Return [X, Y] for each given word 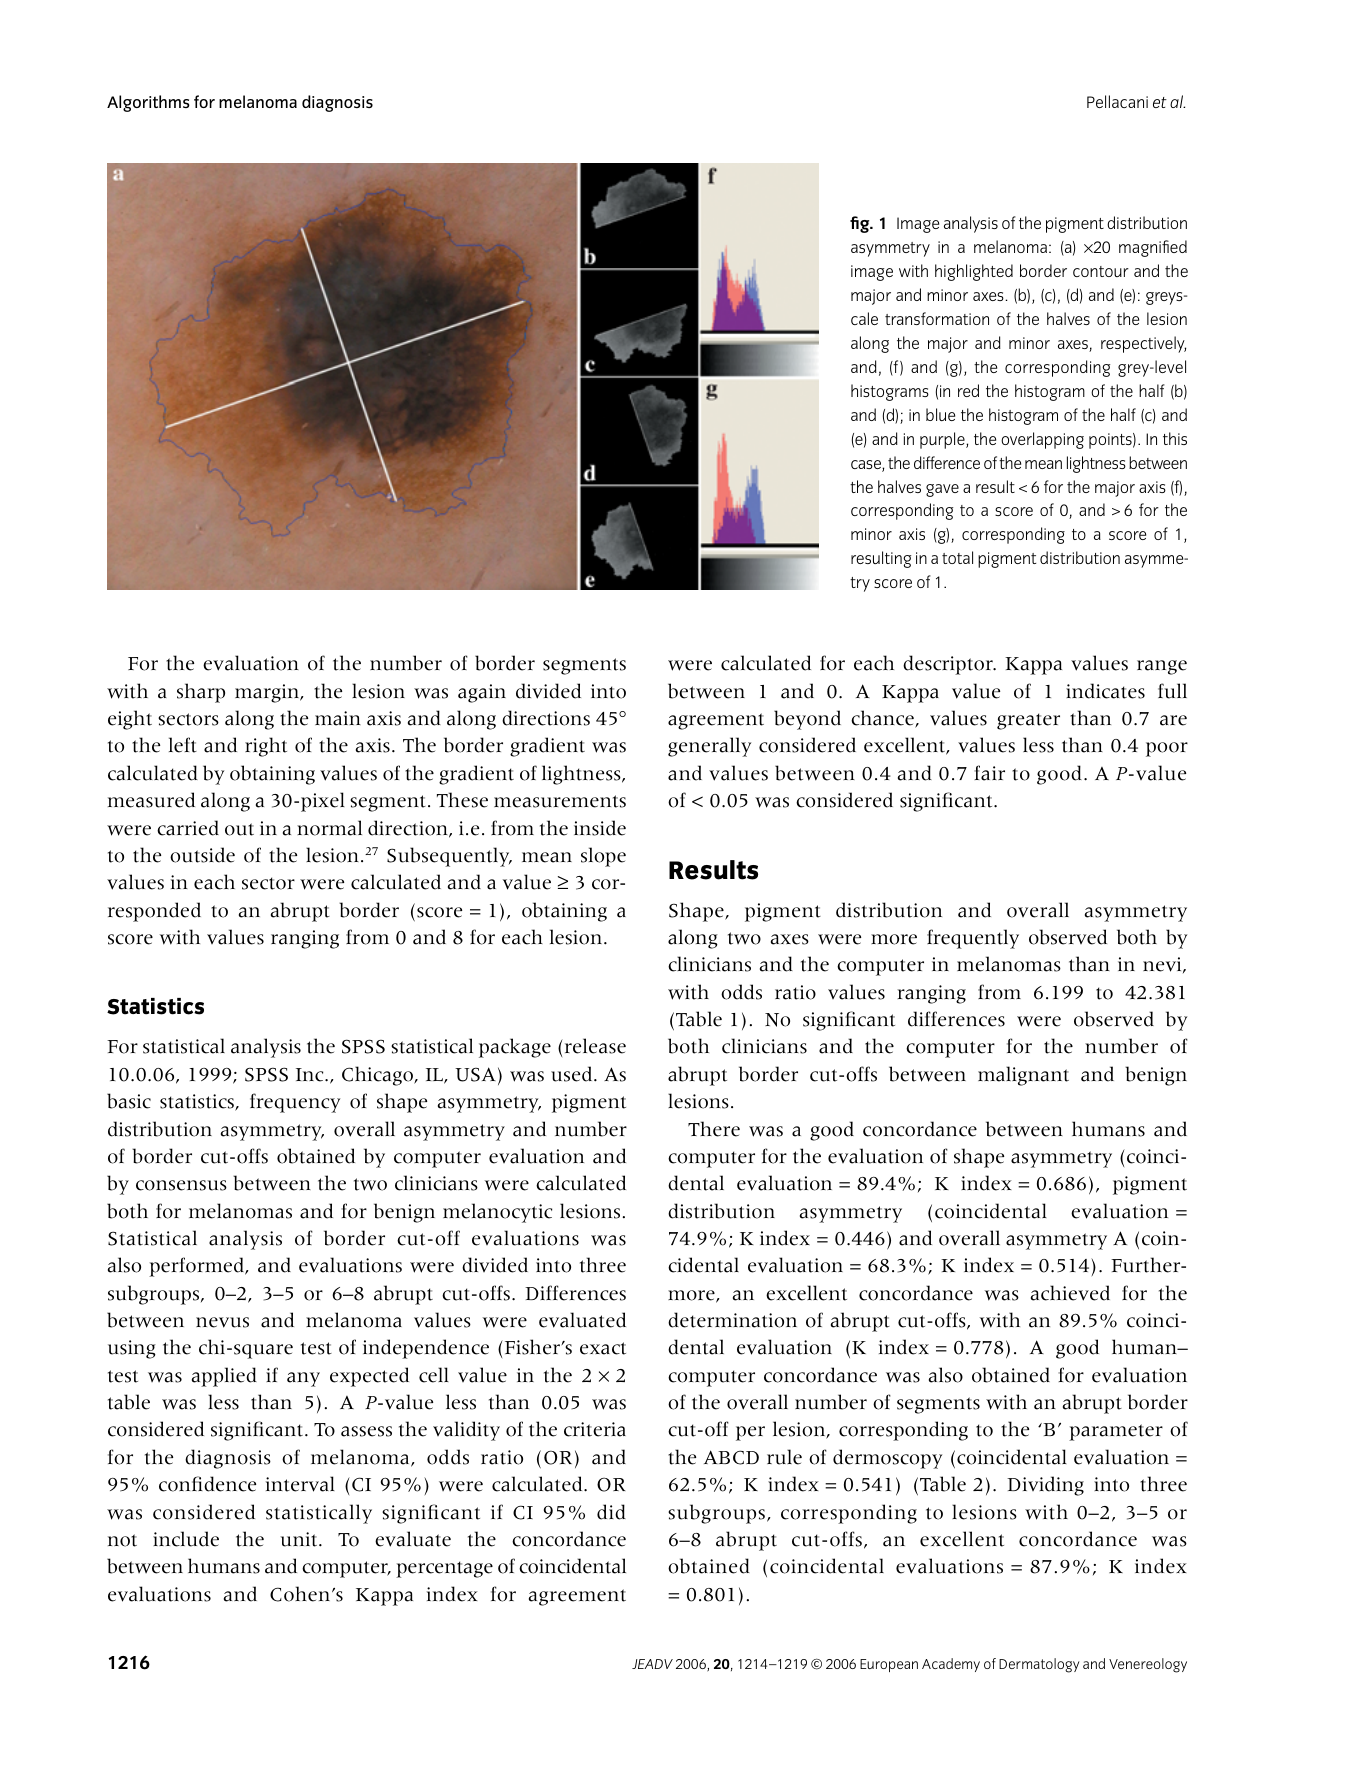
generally [709, 747]
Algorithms [148, 103]
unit [300, 1539]
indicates [1105, 691]
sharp [201, 693]
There [714, 1129]
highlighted [974, 272]
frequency [295, 1103]
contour [1101, 271]
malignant [1023, 1076]
